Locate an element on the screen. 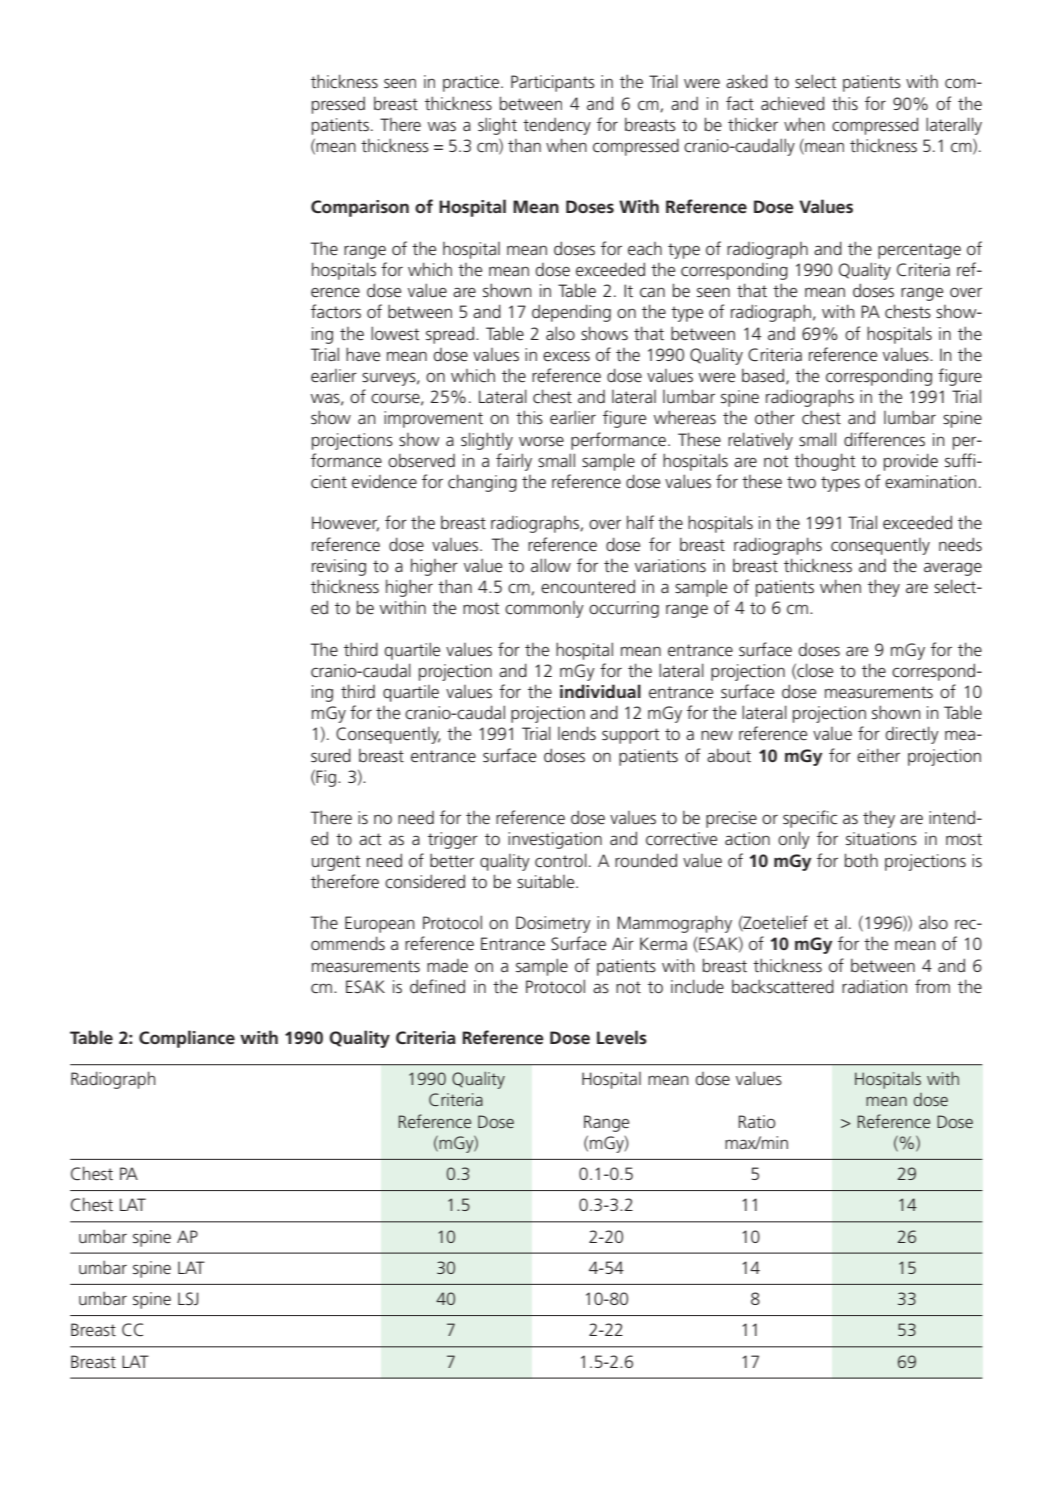  worse is located at coordinates (541, 441).
